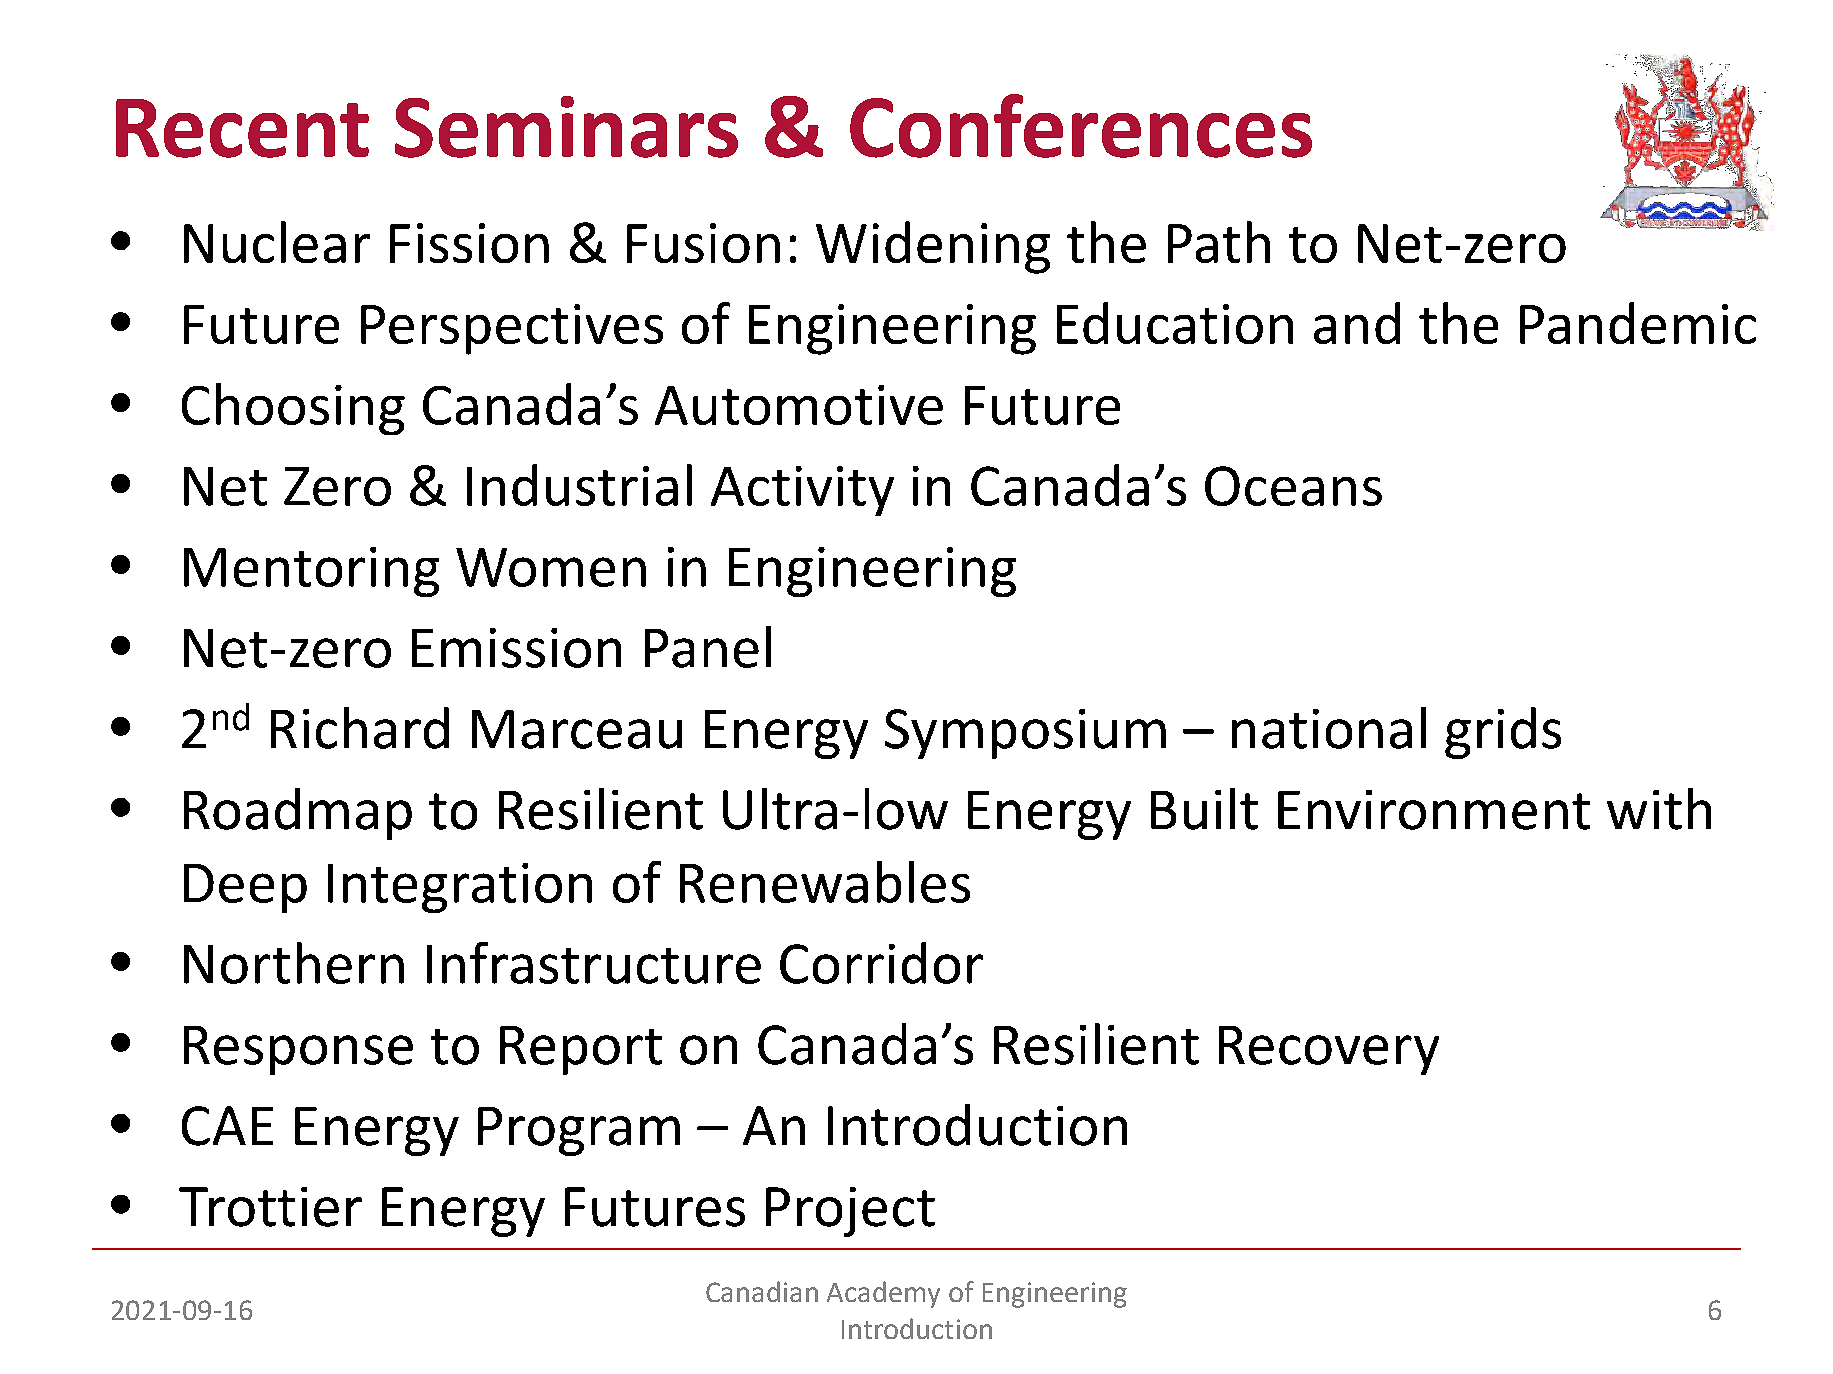 The height and width of the document is (1374, 1833). Describe the element at coordinates (360, 728) in the document. I see `Richard` at that location.
